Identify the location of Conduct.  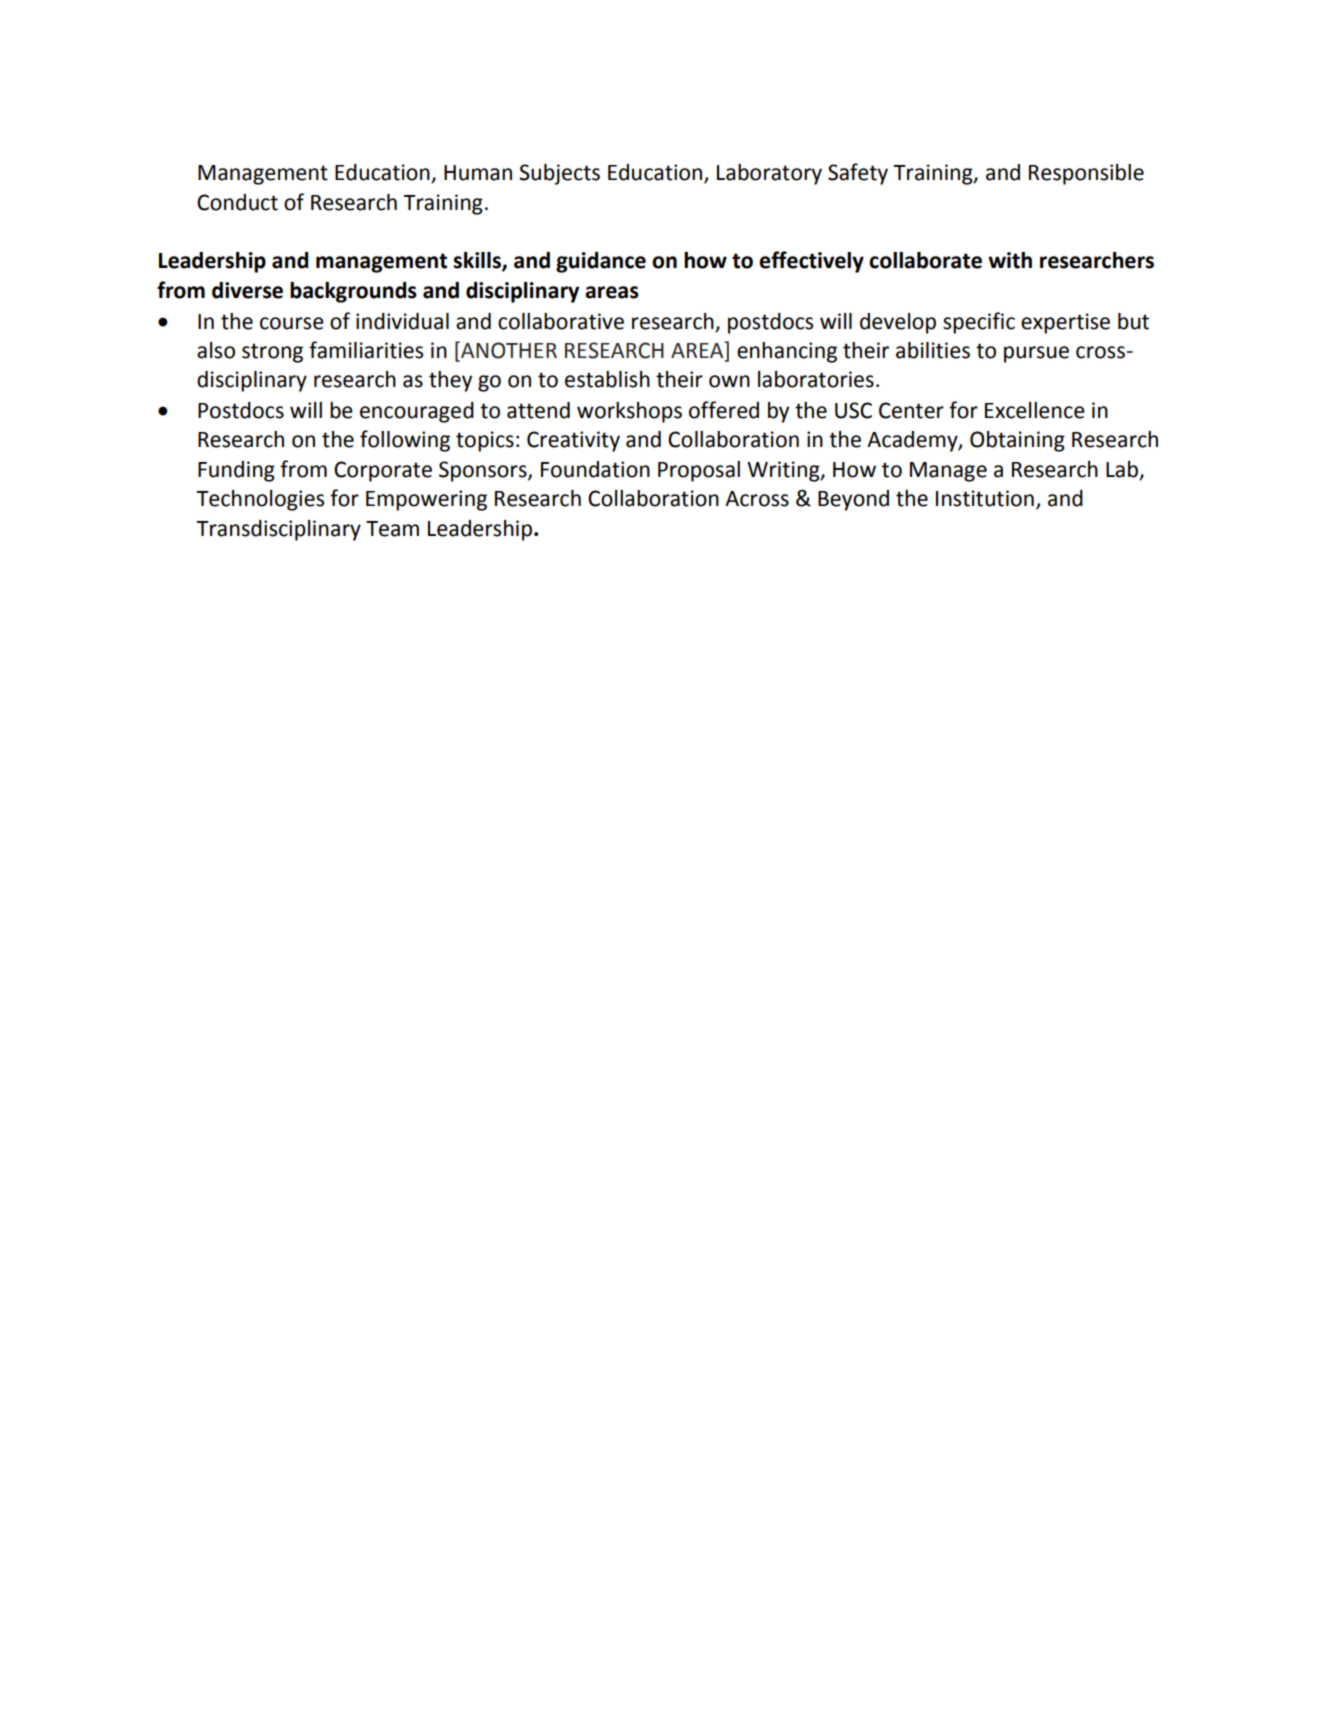
(237, 202).
